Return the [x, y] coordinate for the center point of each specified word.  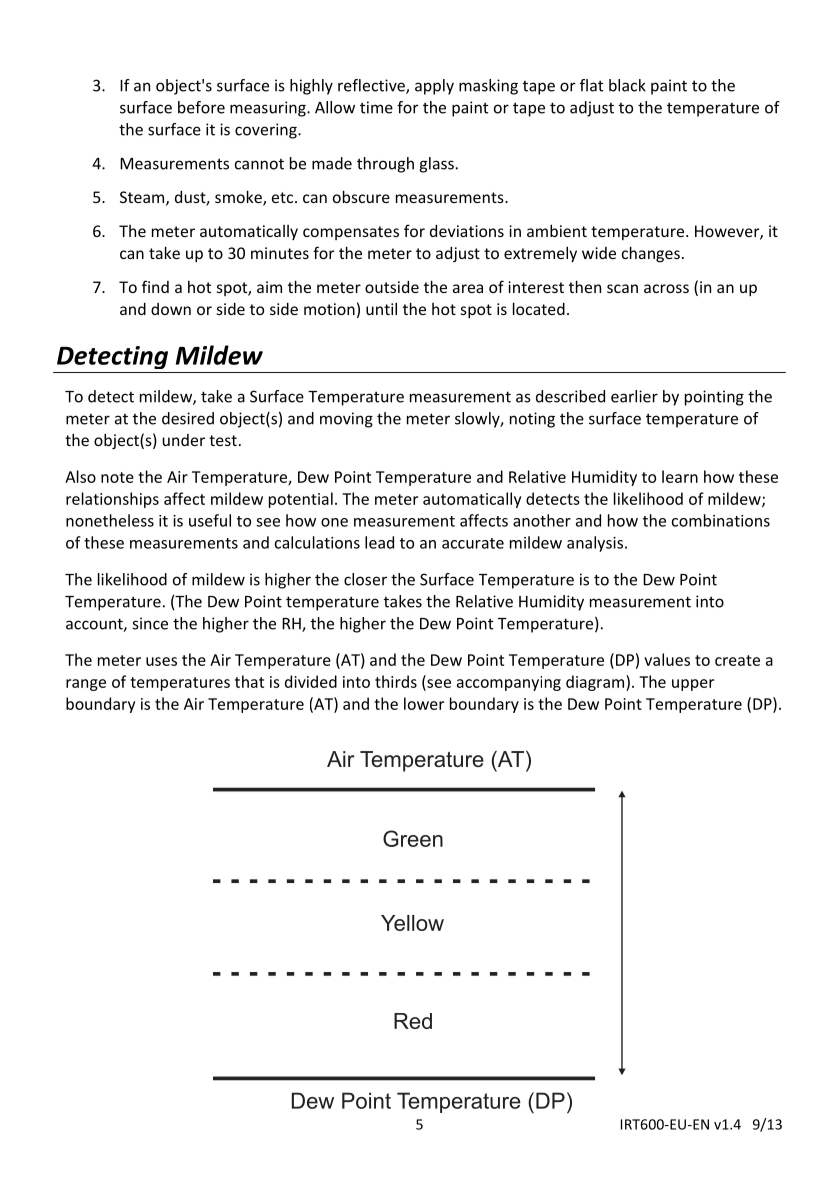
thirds [396, 681]
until [381, 308]
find [155, 286]
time [376, 107]
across [666, 288]
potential [301, 500]
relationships [112, 500]
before [201, 107]
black [627, 85]
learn [680, 476]
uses [161, 661]
